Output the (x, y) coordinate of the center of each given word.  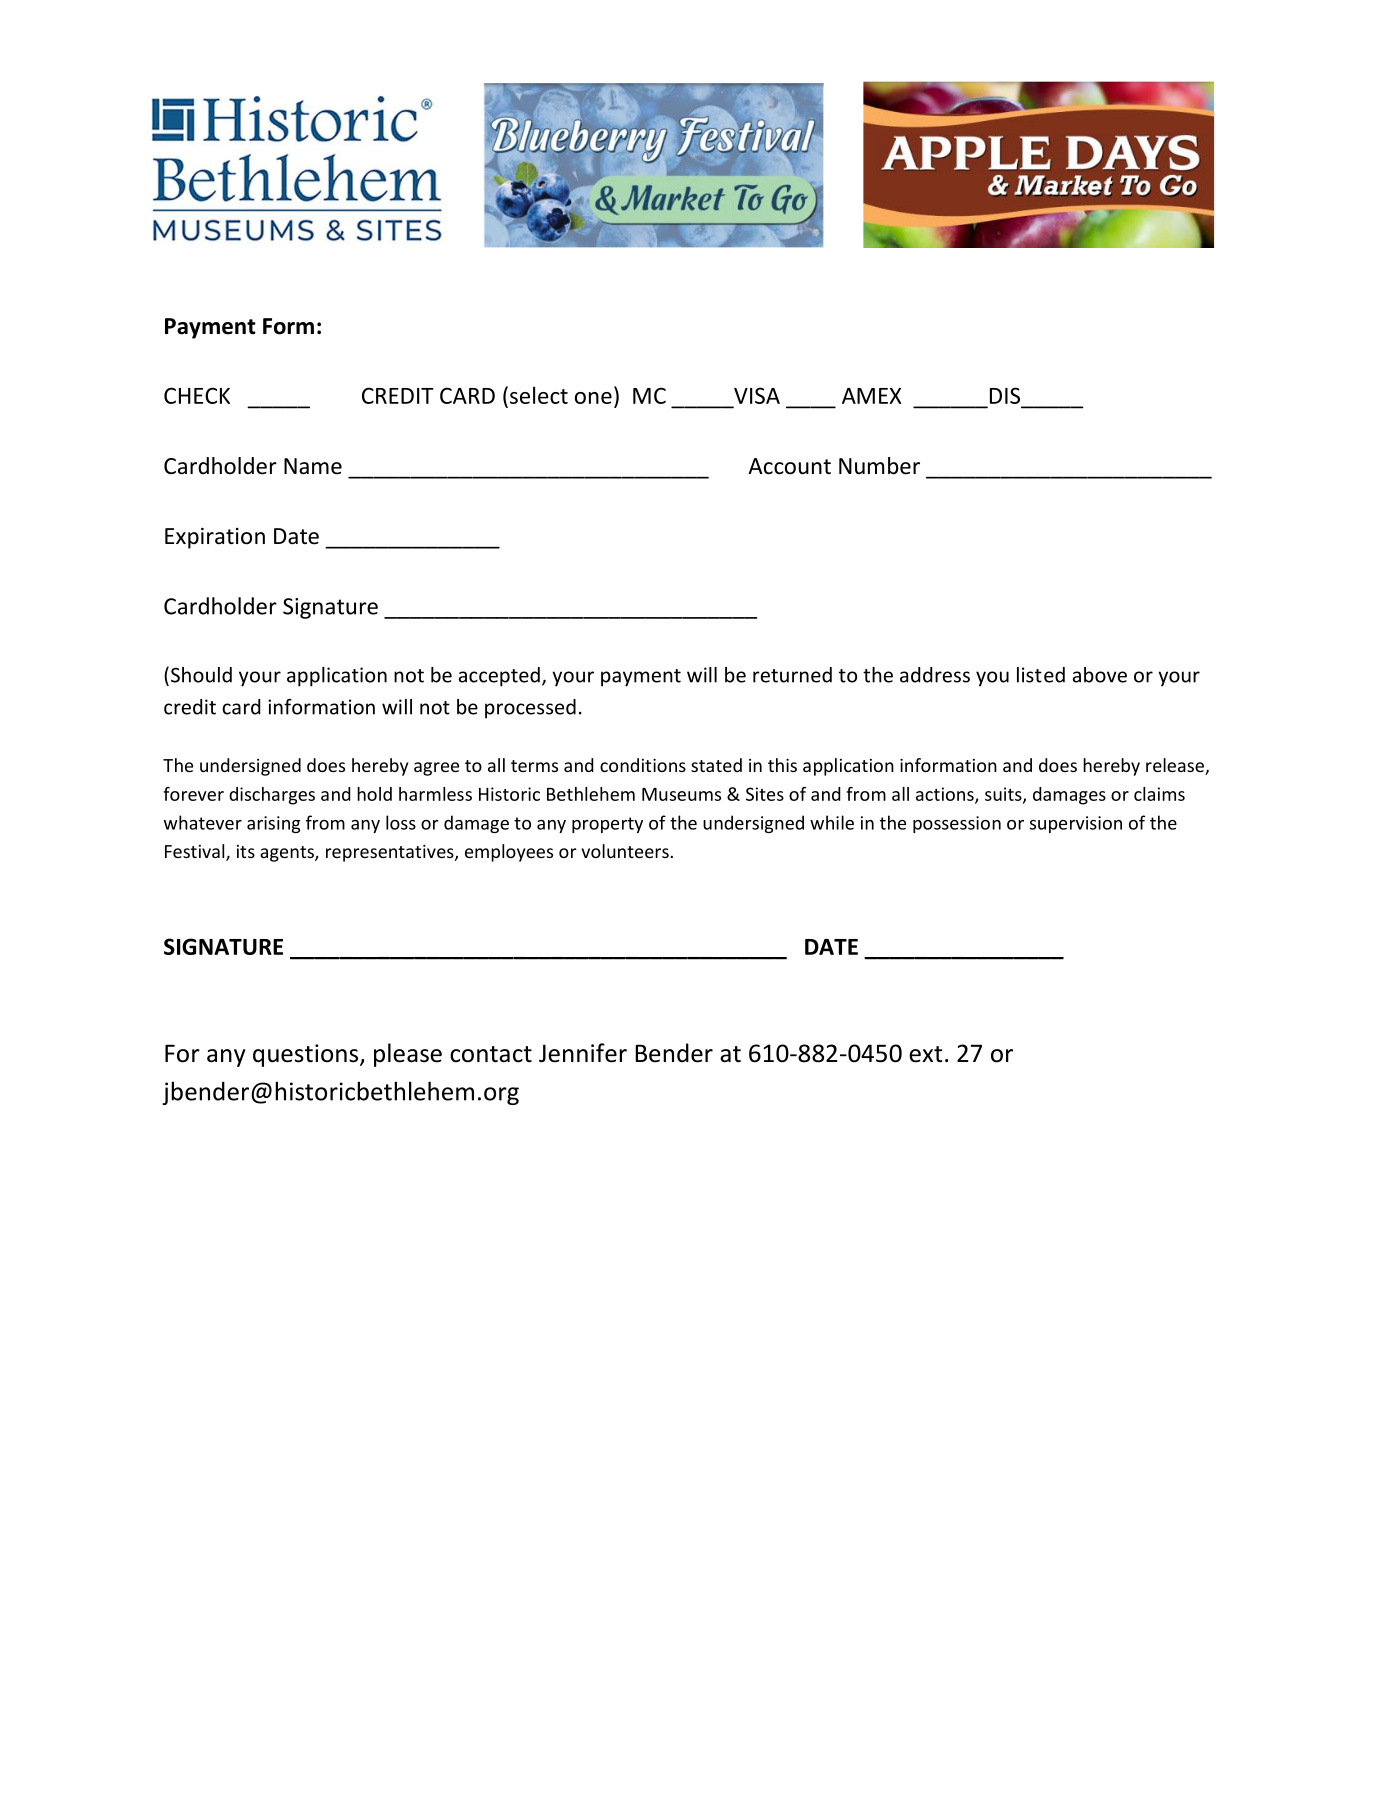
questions (307, 1055)
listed (1041, 675)
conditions (643, 765)
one (593, 398)
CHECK (197, 395)
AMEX (872, 396)
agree (436, 769)
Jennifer (583, 1053)
